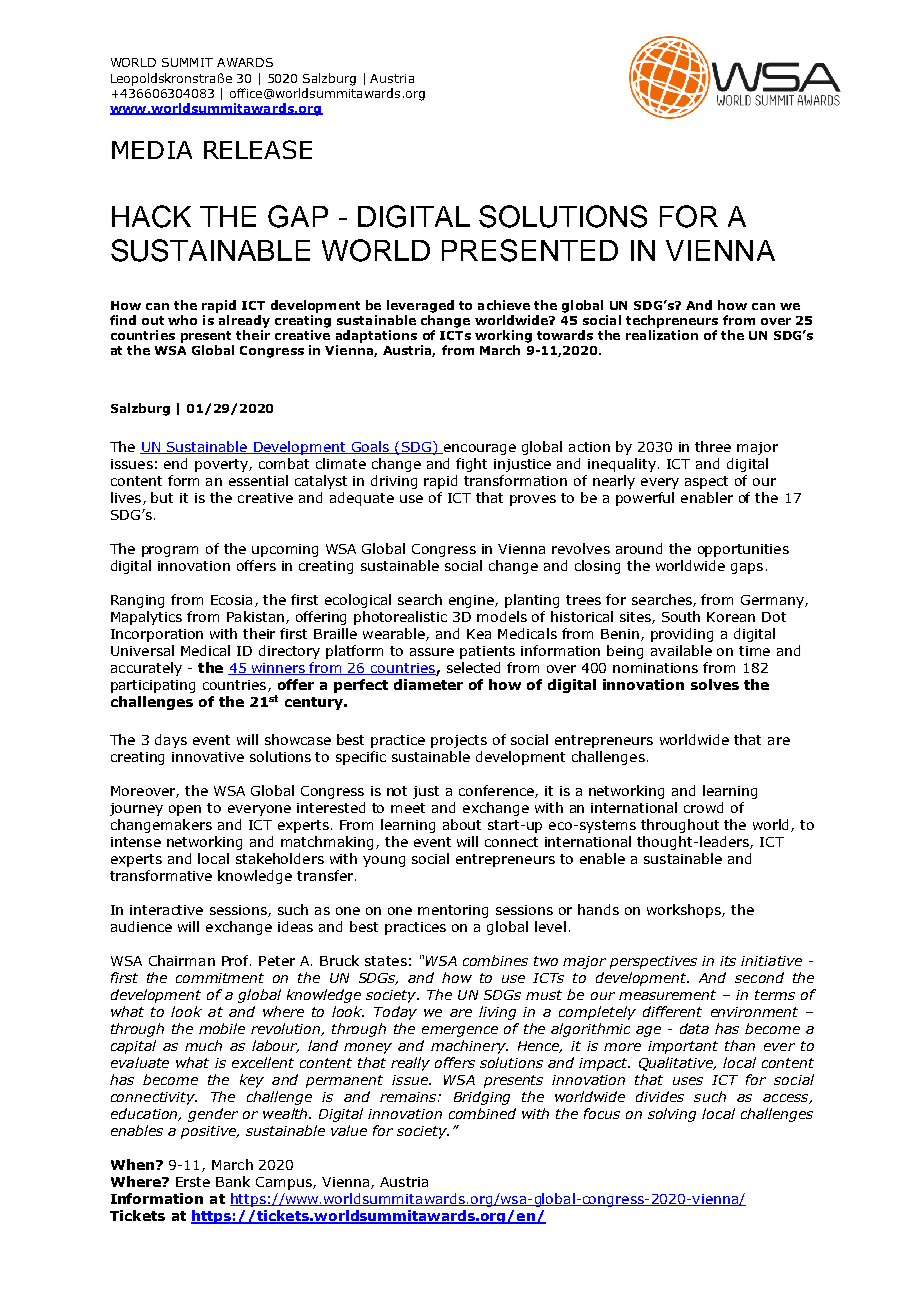  What do you see at coordinates (713, 446) in the screenshot?
I see `three` at bounding box center [713, 446].
